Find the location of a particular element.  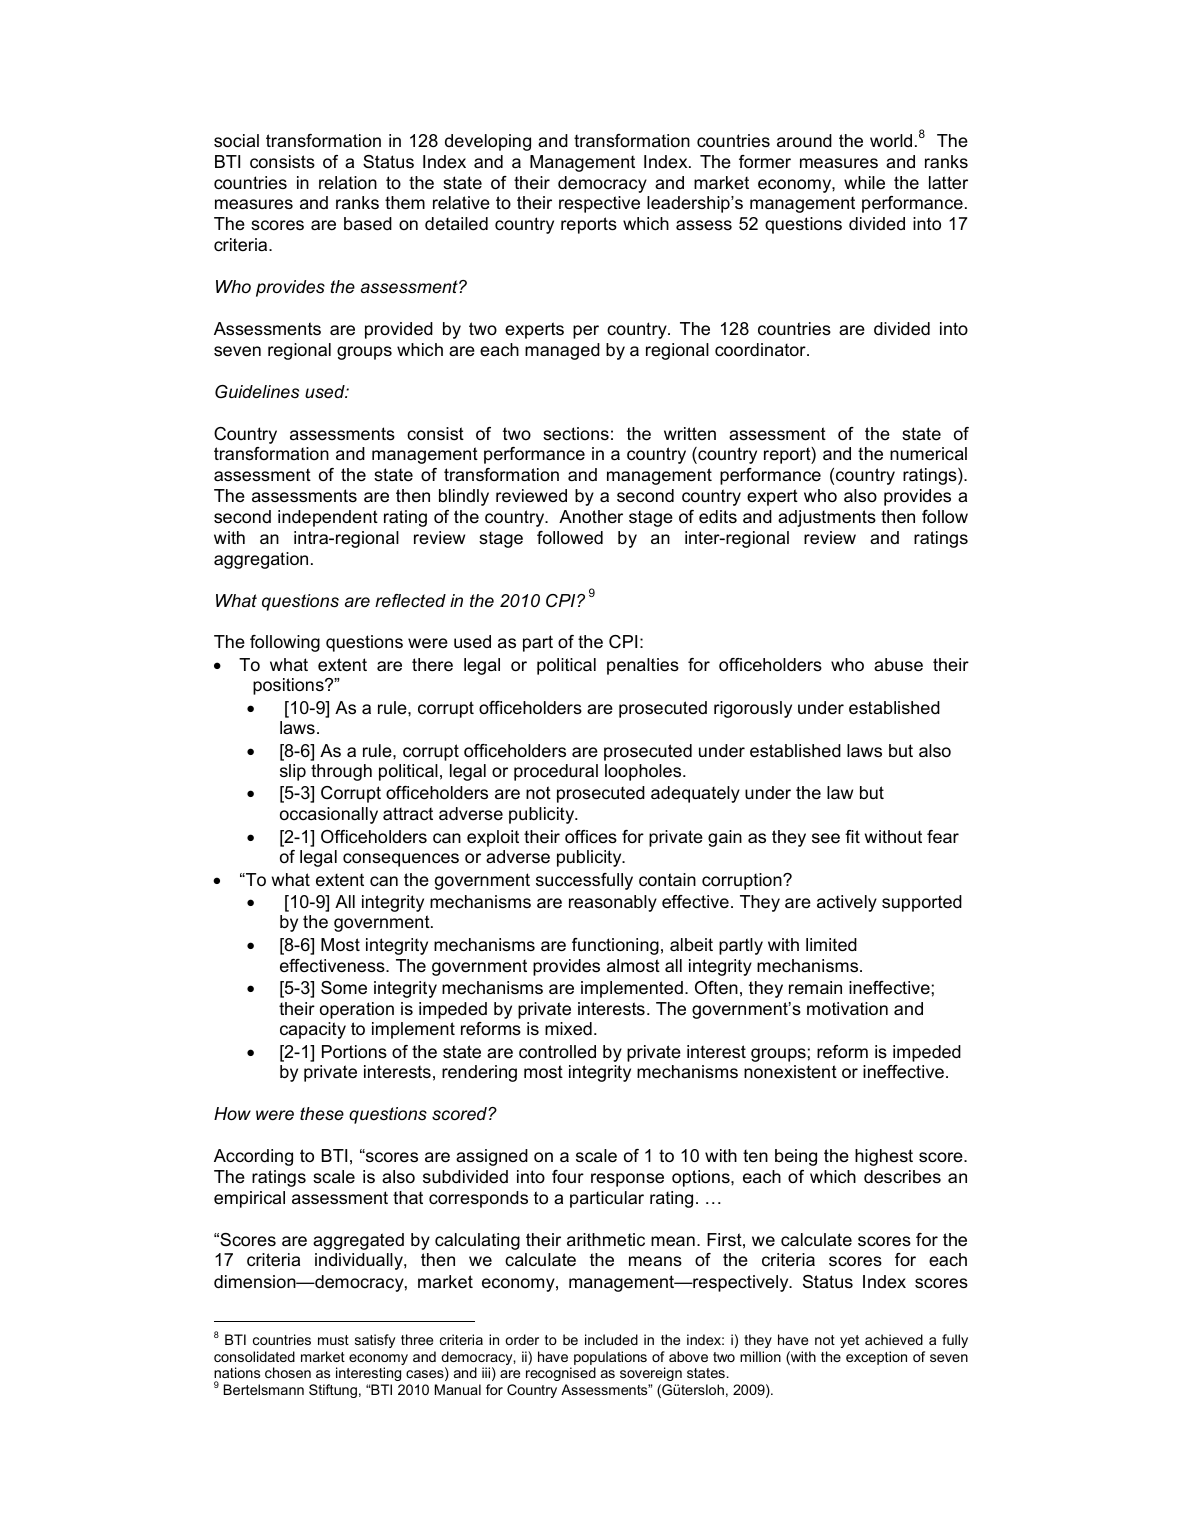

through is located at coordinates (341, 772).
